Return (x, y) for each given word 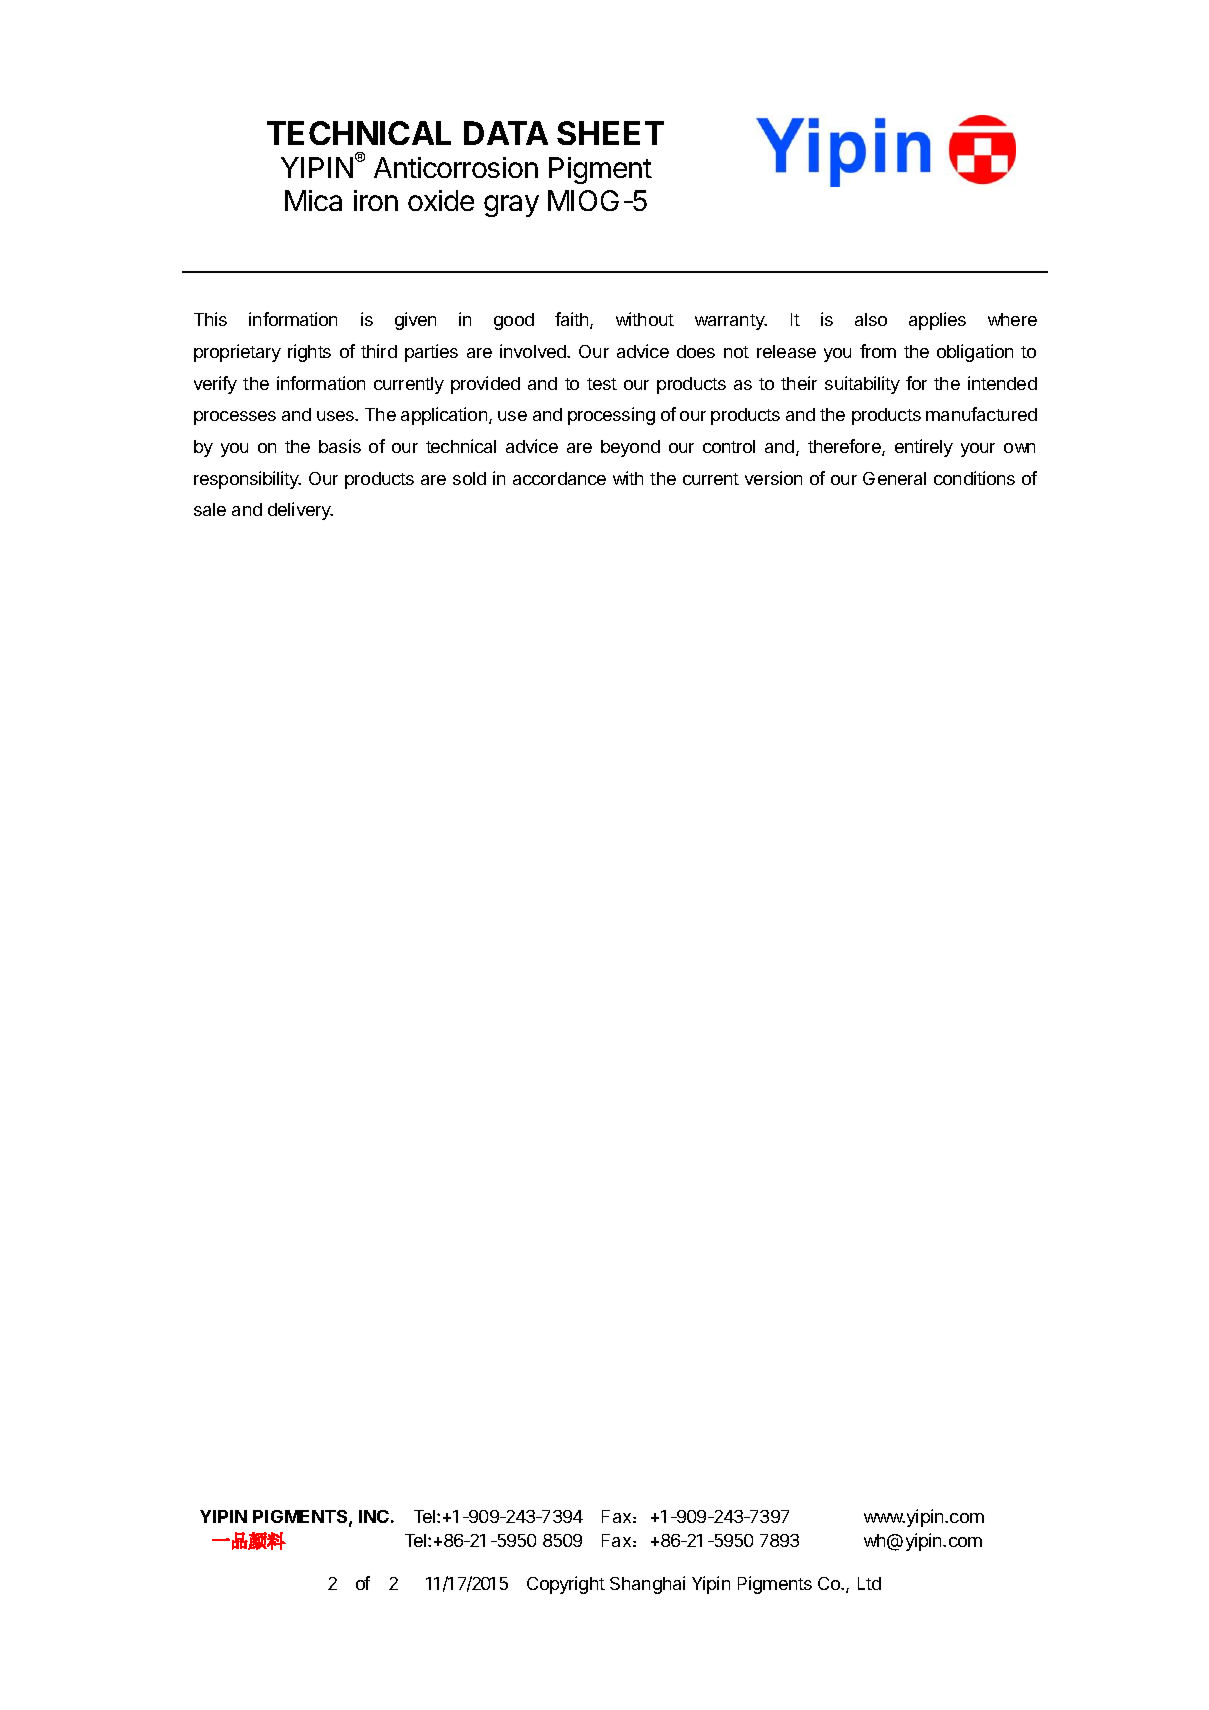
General (894, 478)
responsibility (247, 480)
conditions (974, 478)
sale (210, 509)
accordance (559, 478)
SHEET (610, 133)
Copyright (566, 1585)
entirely (924, 448)
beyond (630, 448)
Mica (313, 200)
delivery (300, 511)
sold (469, 478)
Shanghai (647, 1585)
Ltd (869, 1583)
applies (937, 321)
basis (340, 446)
